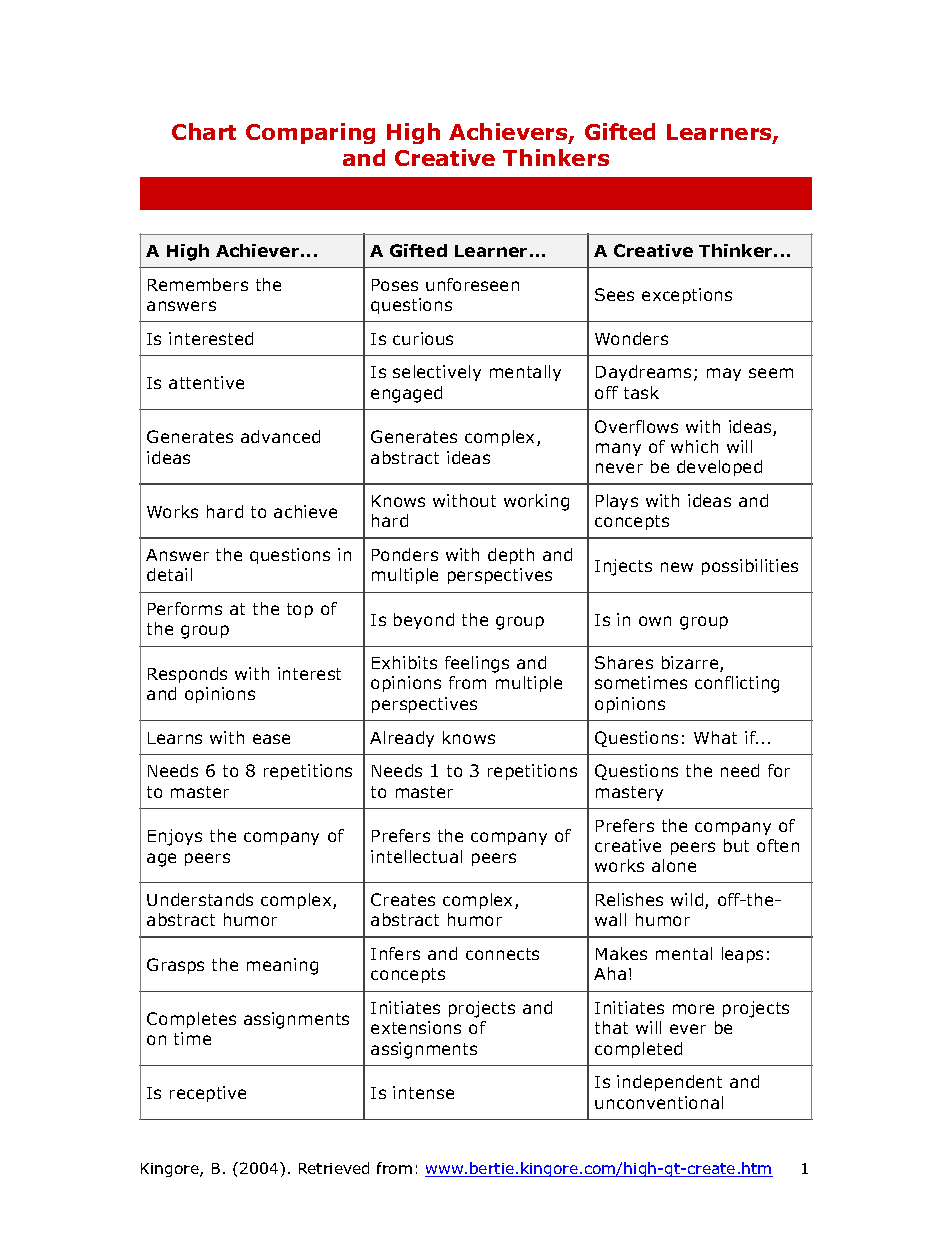 This page has height=1233, width=952. What do you see at coordinates (687, 296) in the page?
I see `exceptions` at bounding box center [687, 296].
